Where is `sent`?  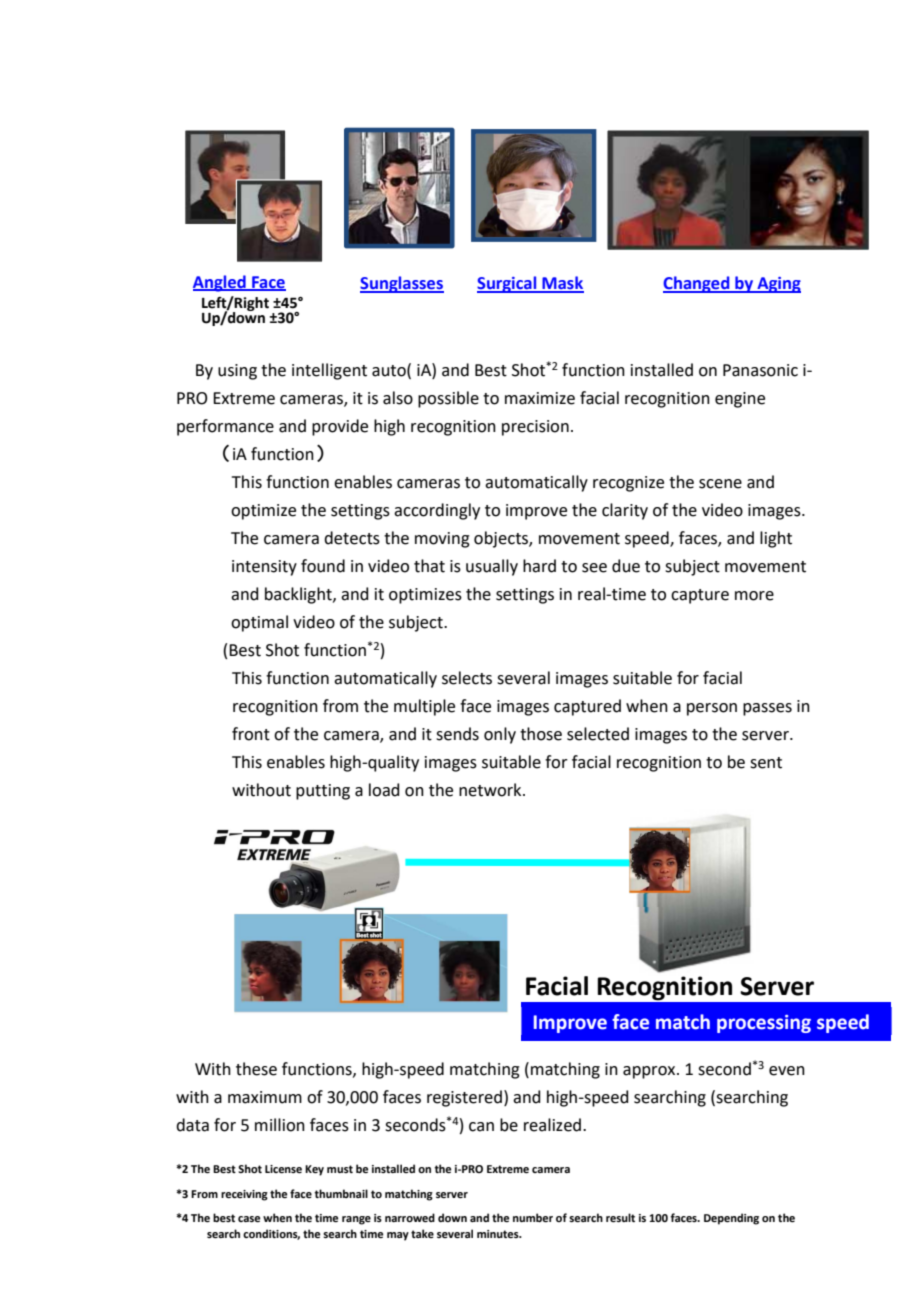 sent is located at coordinates (766, 763).
